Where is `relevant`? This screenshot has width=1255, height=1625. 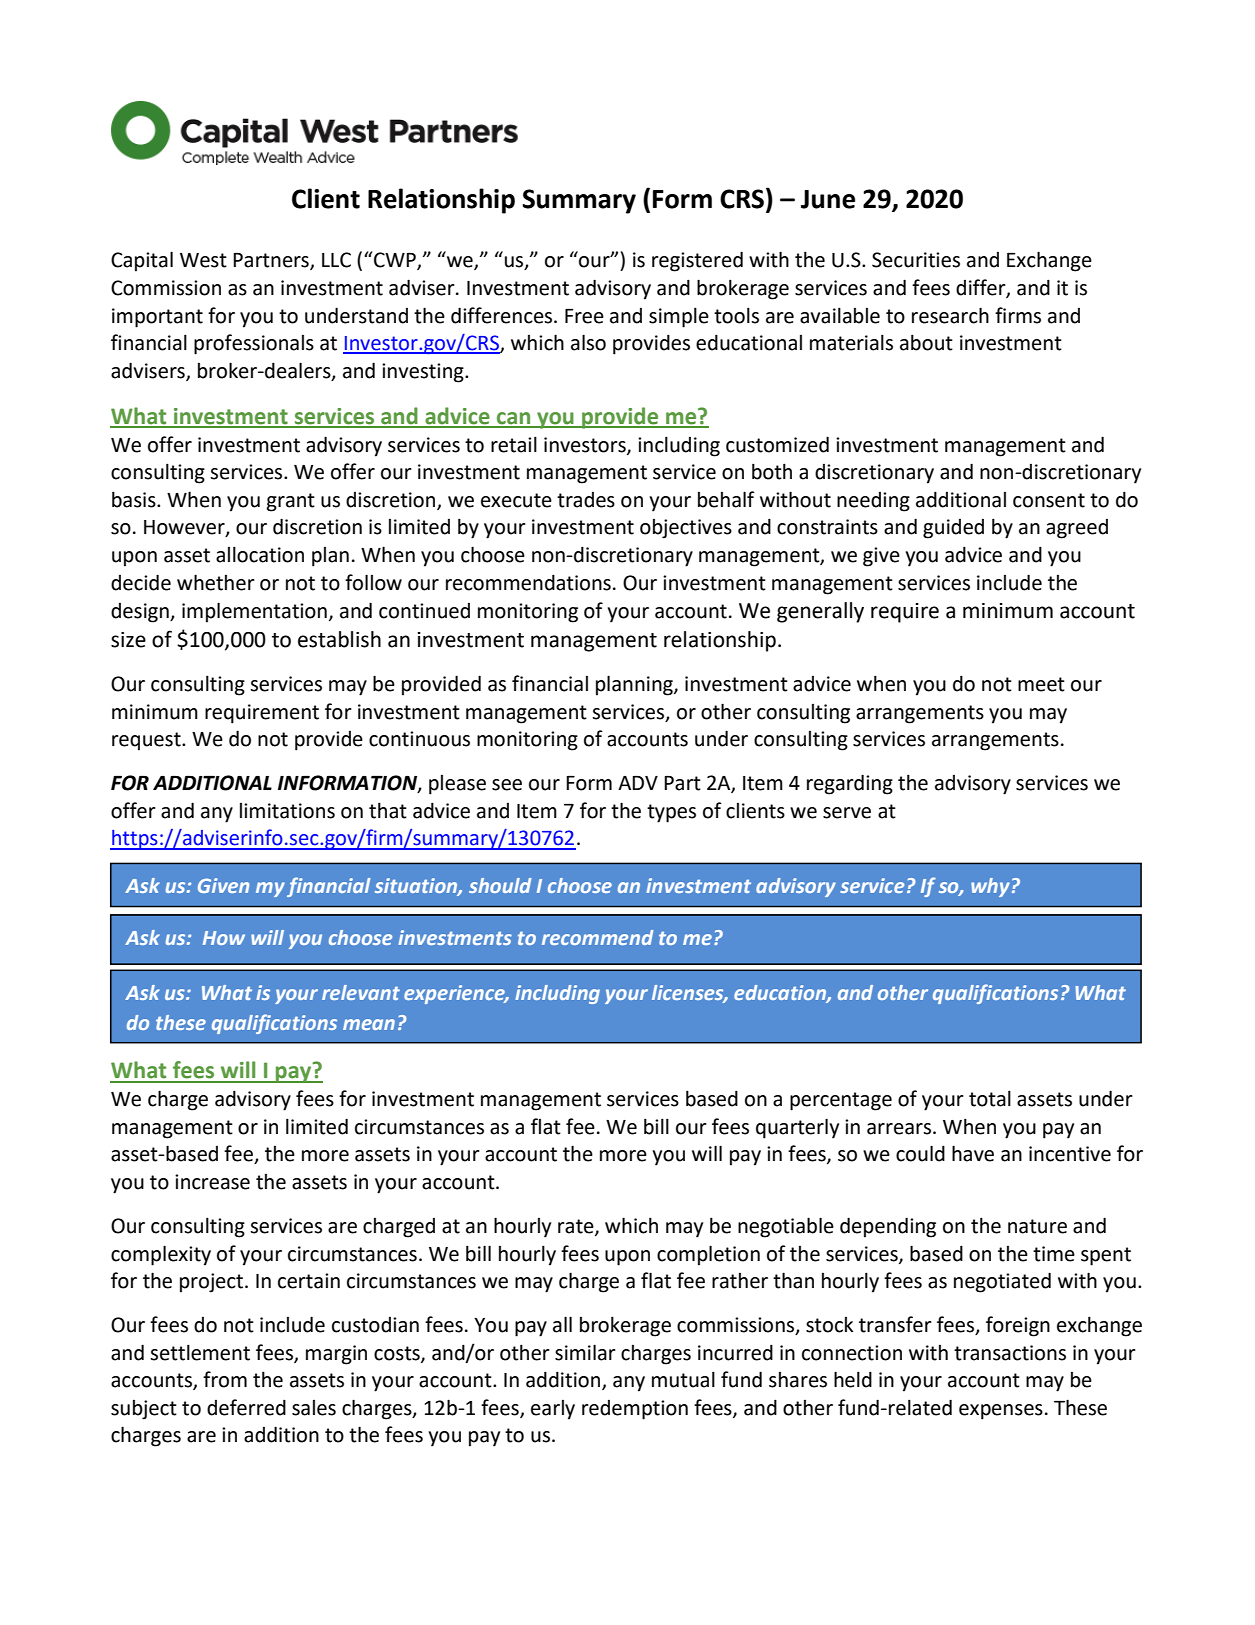
relevant is located at coordinates (361, 992).
